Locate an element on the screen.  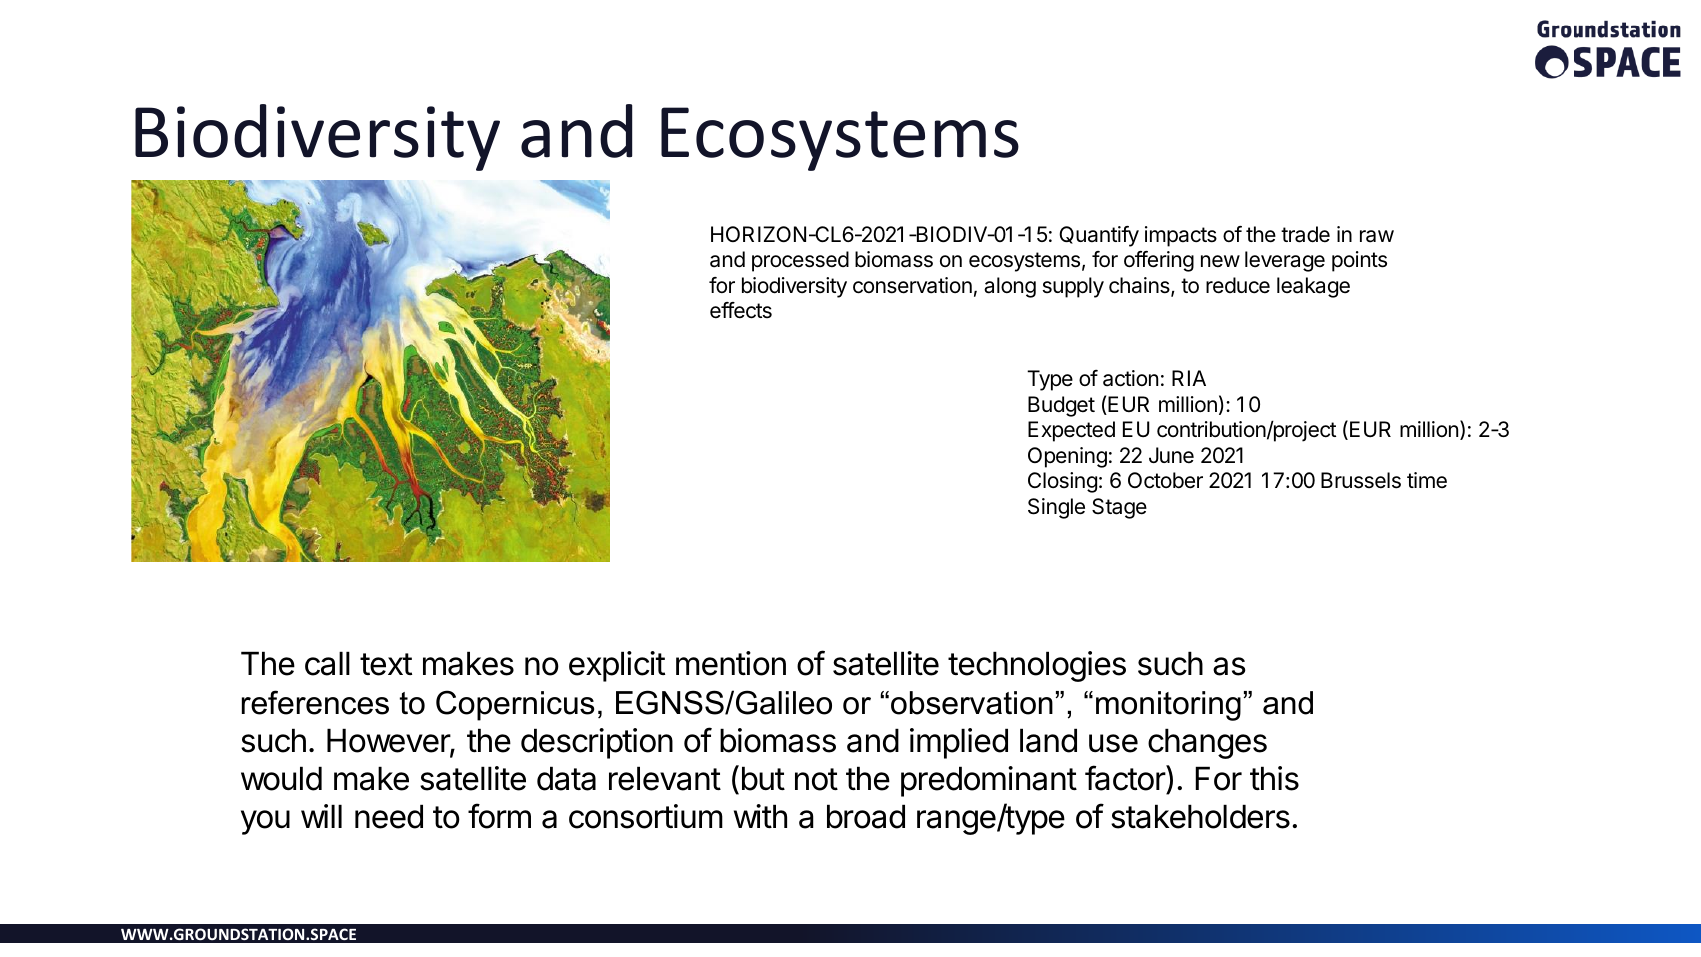
conservation is located at coordinates (912, 285).
